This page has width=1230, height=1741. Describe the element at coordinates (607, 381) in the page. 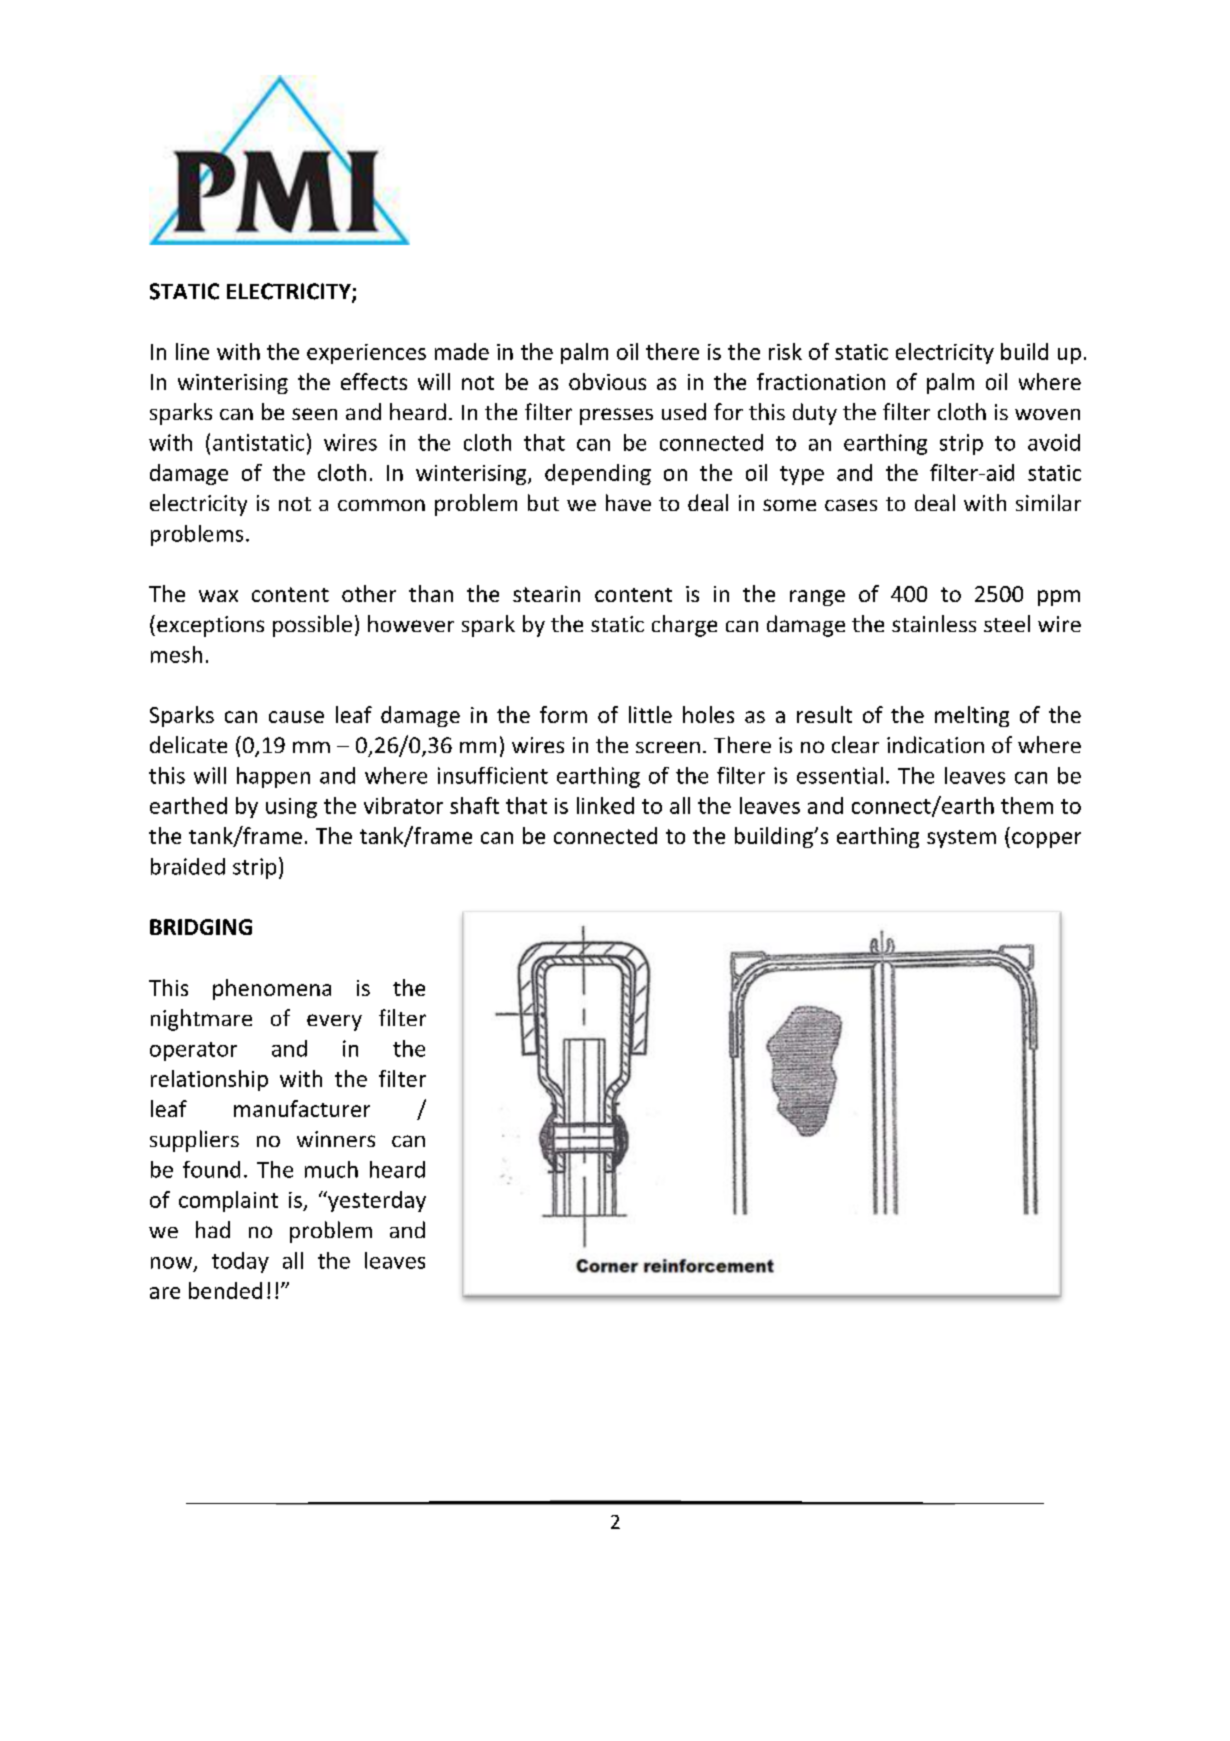

I see `obvious` at that location.
